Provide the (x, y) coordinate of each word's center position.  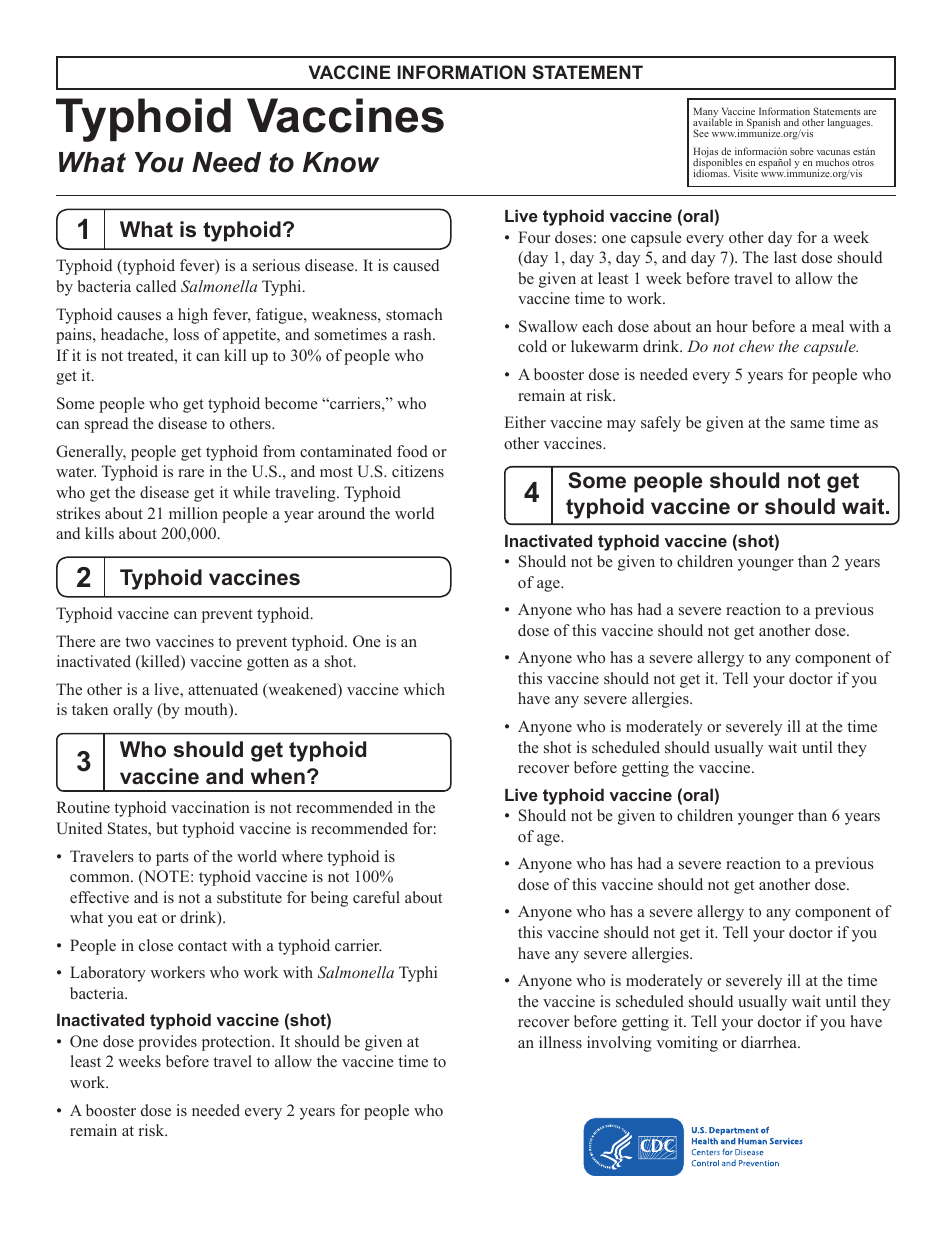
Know (341, 162)
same (808, 424)
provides (167, 1043)
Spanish (763, 124)
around (341, 513)
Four (534, 237)
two (137, 642)
